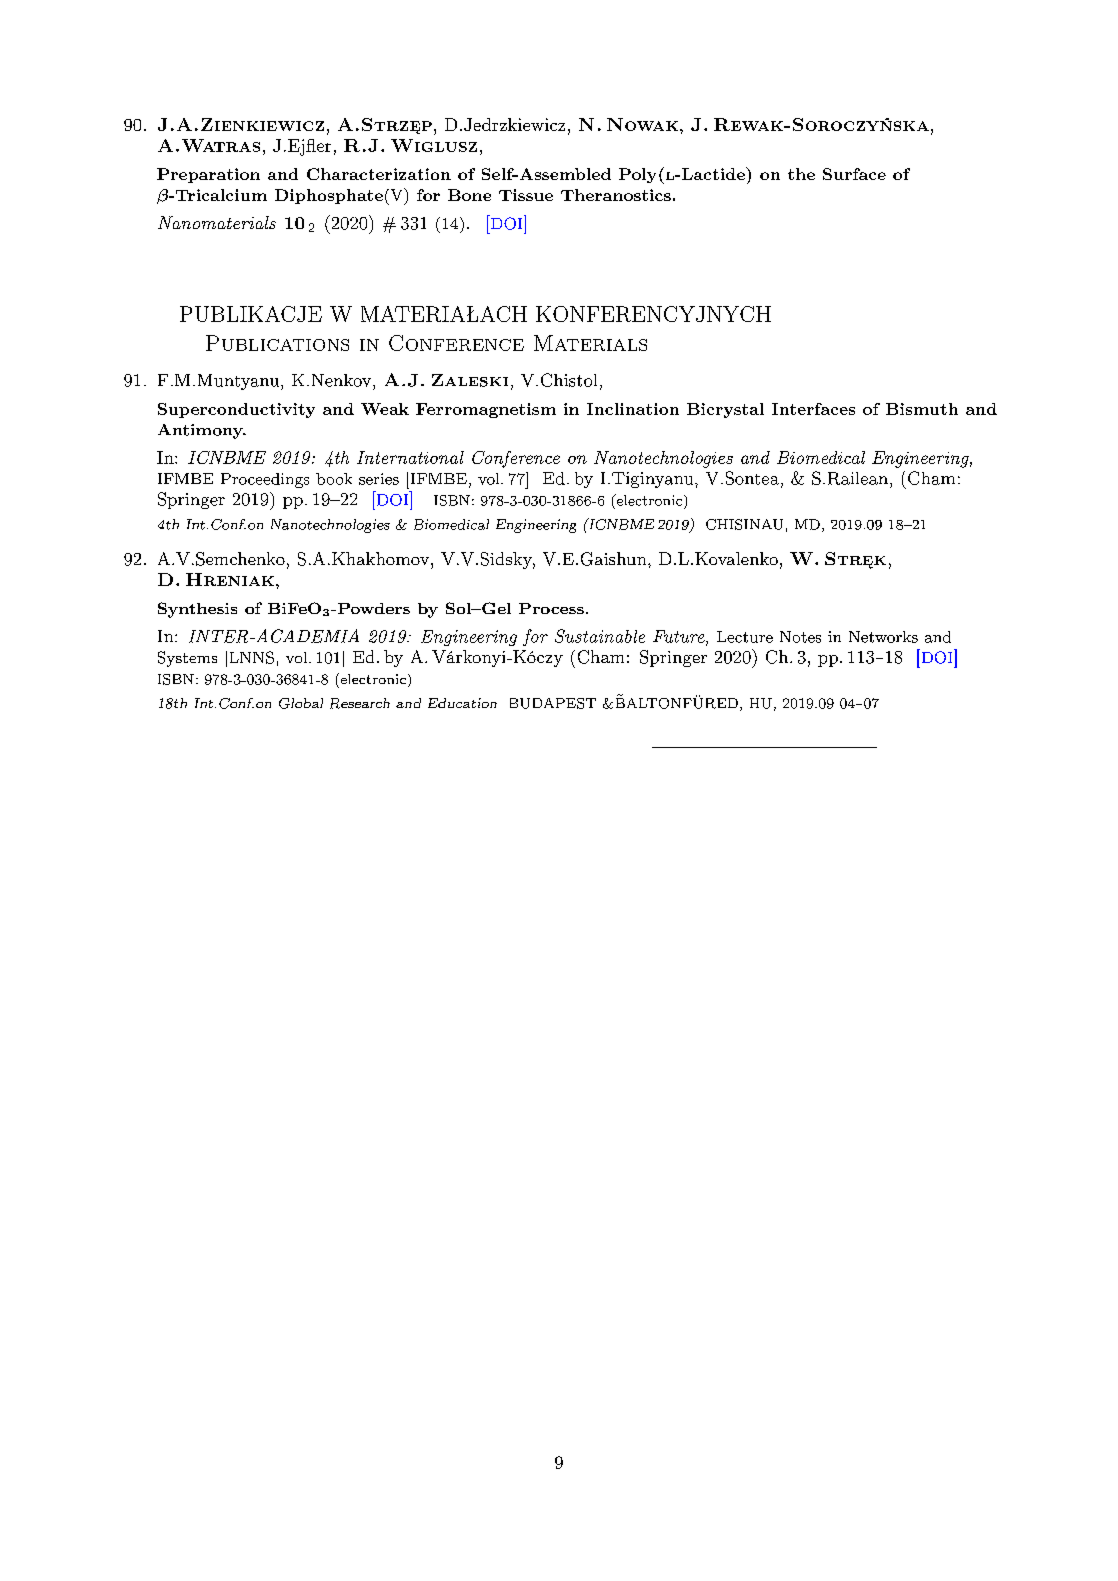 This page has width=1118, height=1581. Describe the element at coordinates (800, 637) in the page. I see `Notes` at that location.
